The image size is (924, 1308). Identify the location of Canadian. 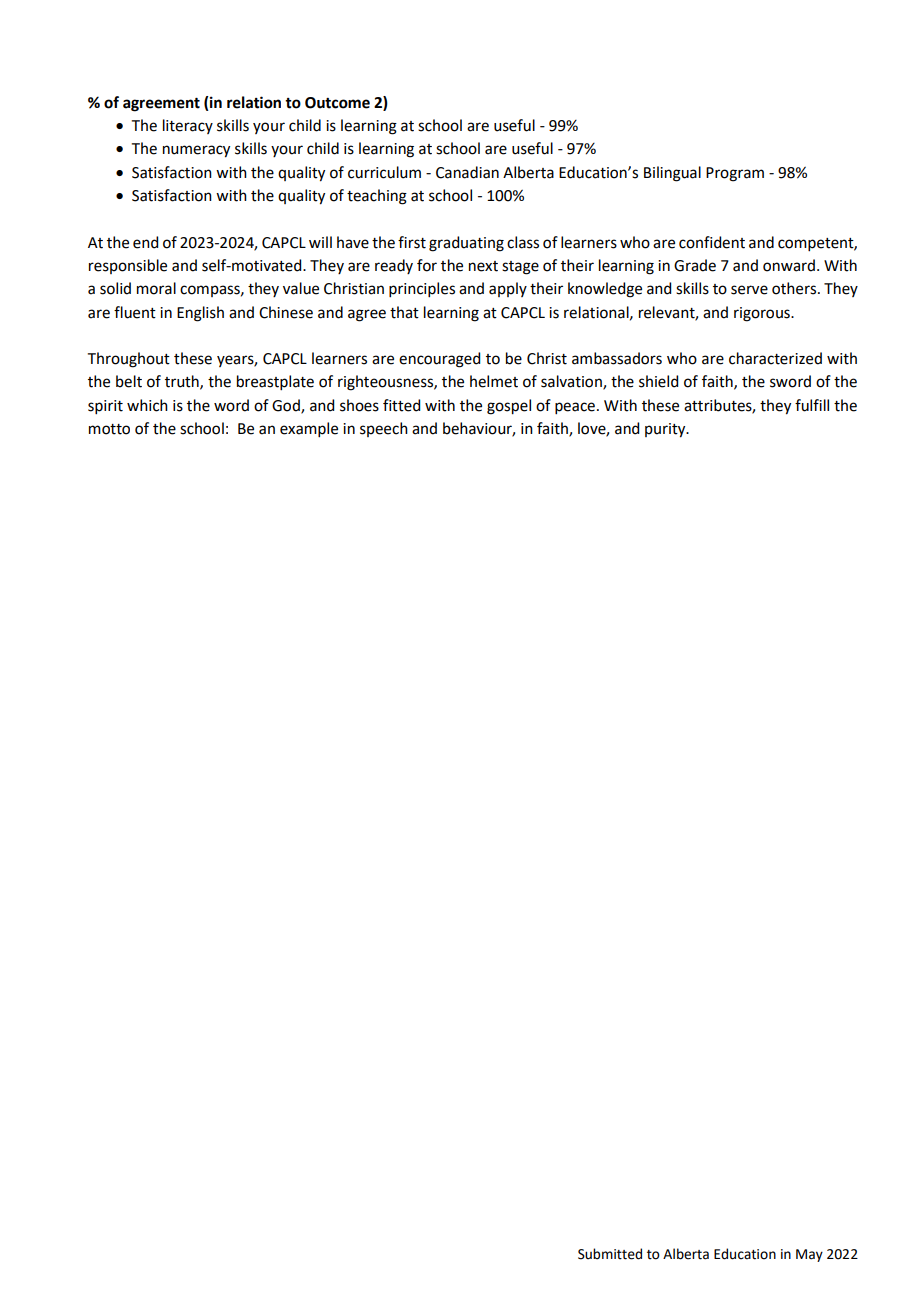
(467, 172).
